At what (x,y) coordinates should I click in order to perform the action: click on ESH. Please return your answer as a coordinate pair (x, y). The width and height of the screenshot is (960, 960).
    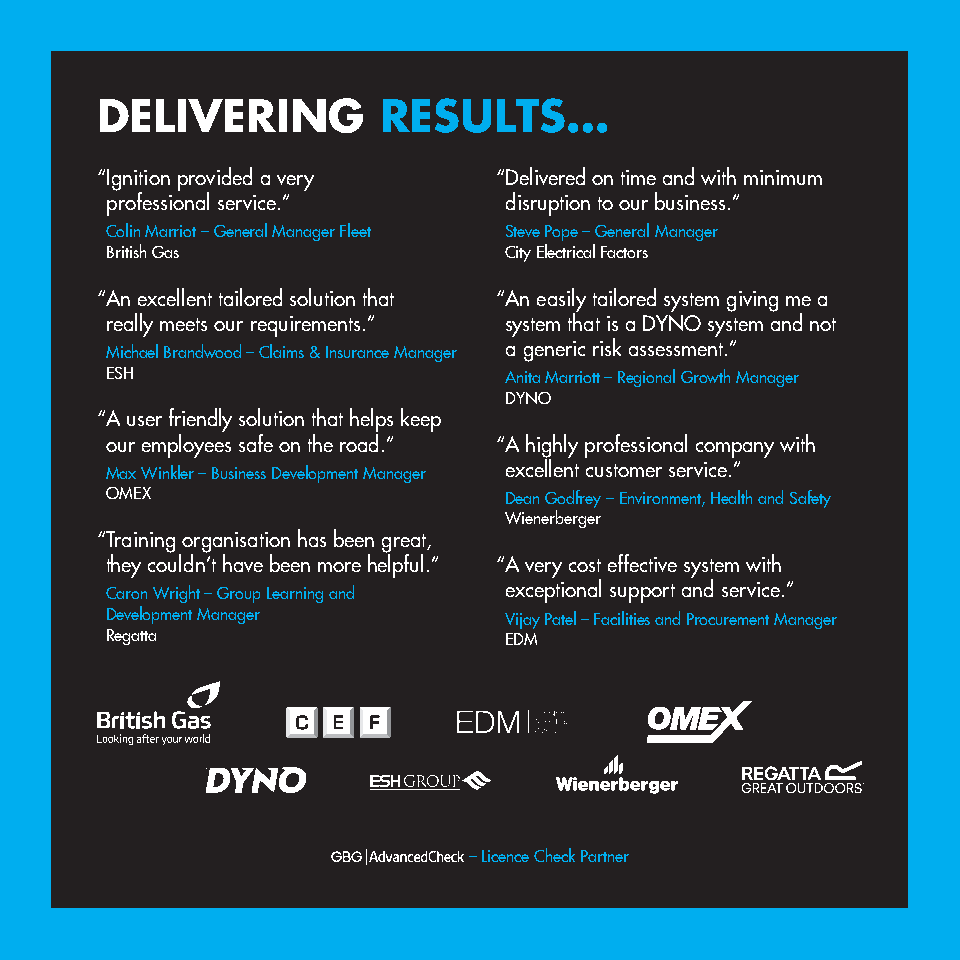
    Looking at the image, I should click on (120, 373).
